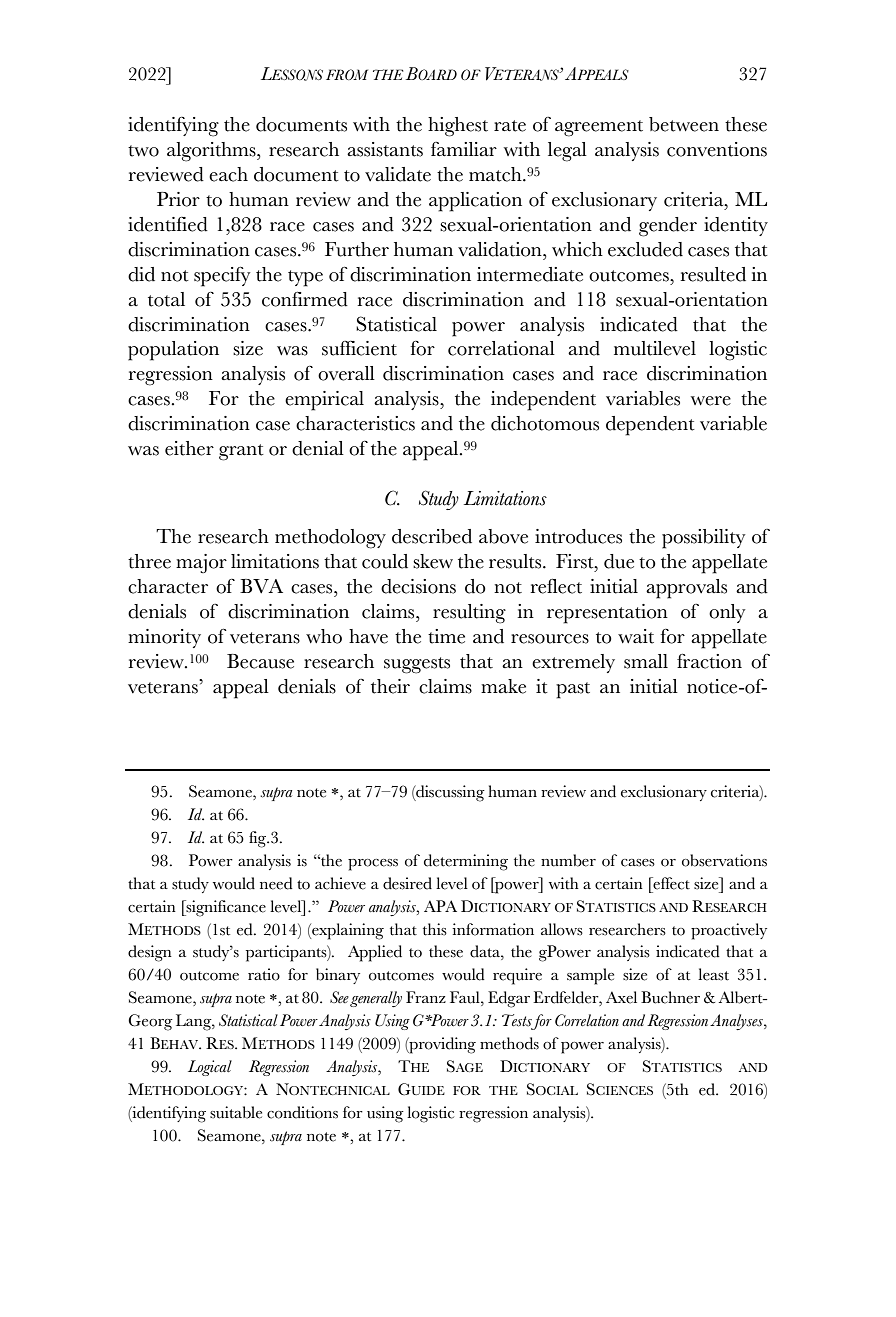 The width and height of the page is (896, 1317). What do you see at coordinates (686, 589) in the page?
I see `approvals` at bounding box center [686, 589].
